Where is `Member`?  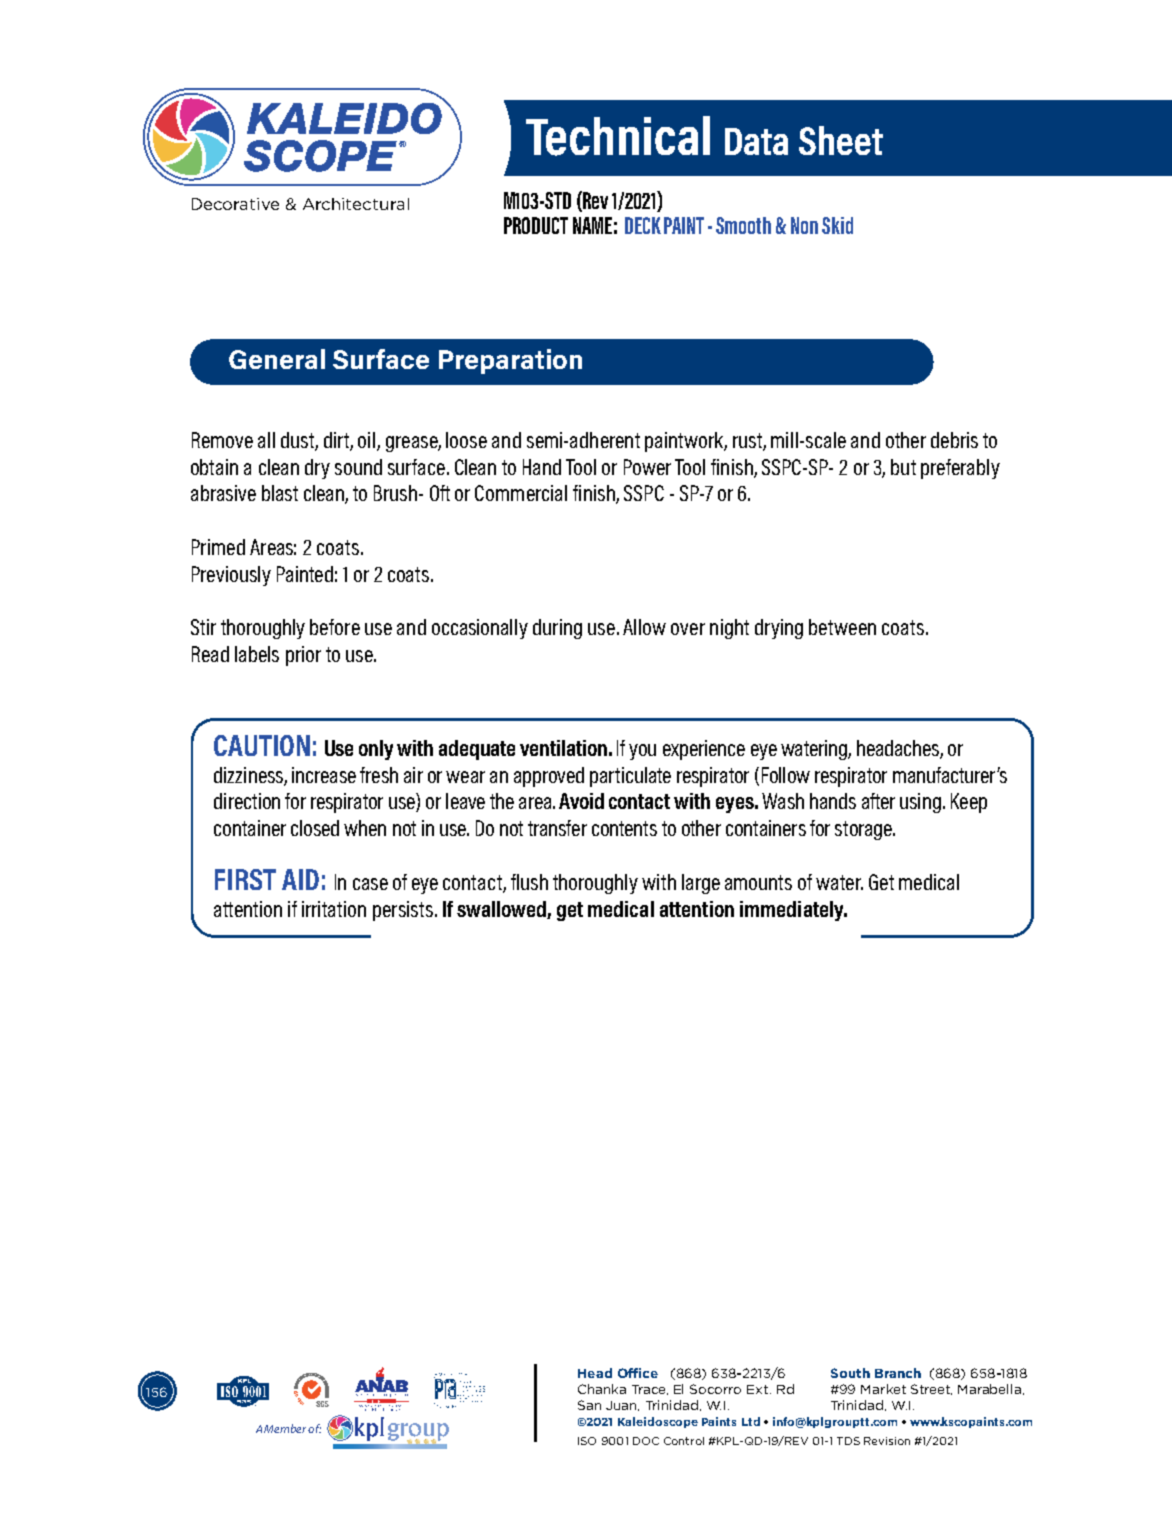
Member is located at coordinates (285, 1428).
